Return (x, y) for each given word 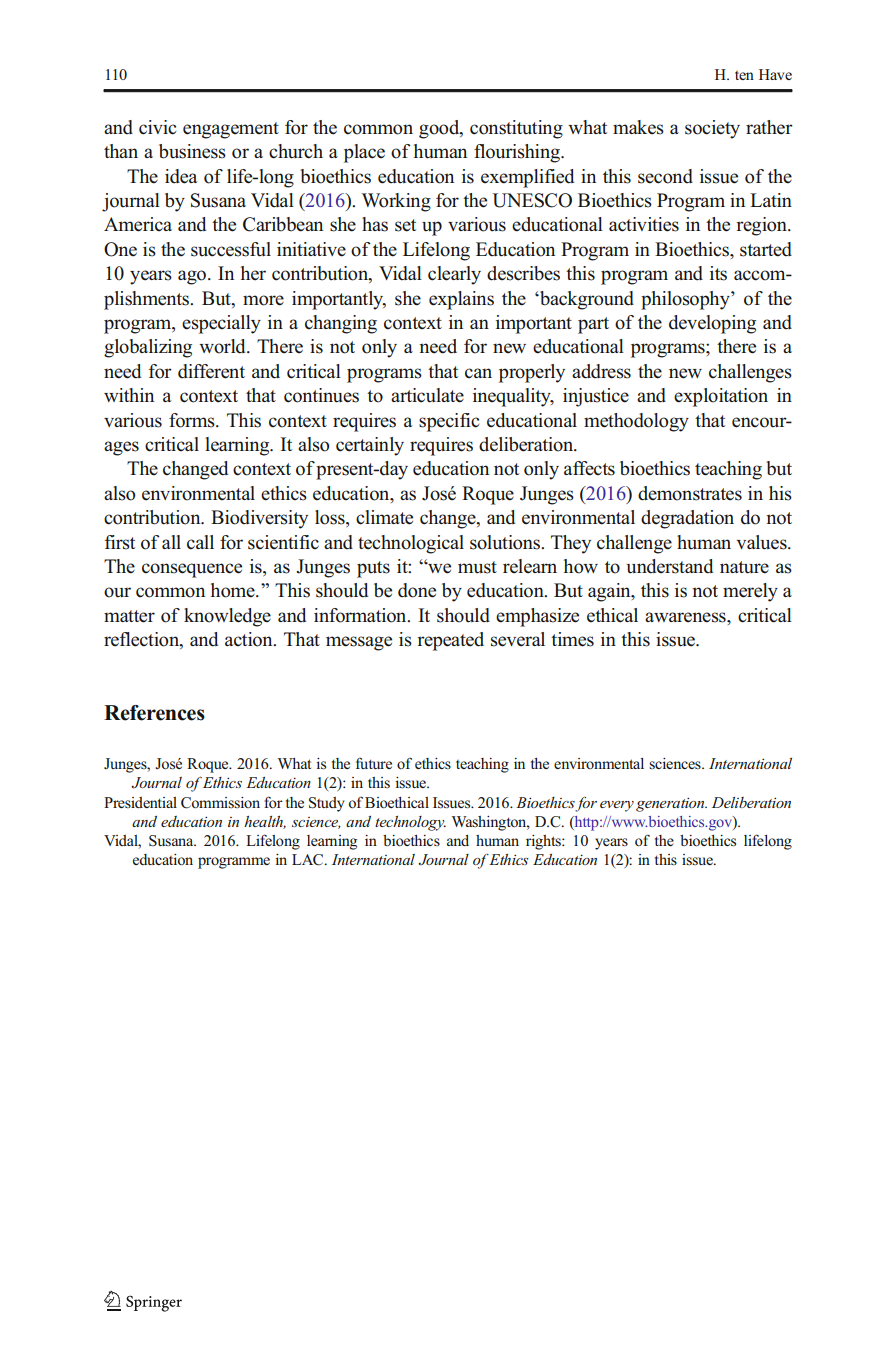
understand (669, 566)
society (712, 129)
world (223, 346)
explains (461, 300)
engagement (231, 130)
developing (712, 324)
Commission (220, 803)
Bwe (435, 566)
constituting (516, 129)
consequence (192, 570)
